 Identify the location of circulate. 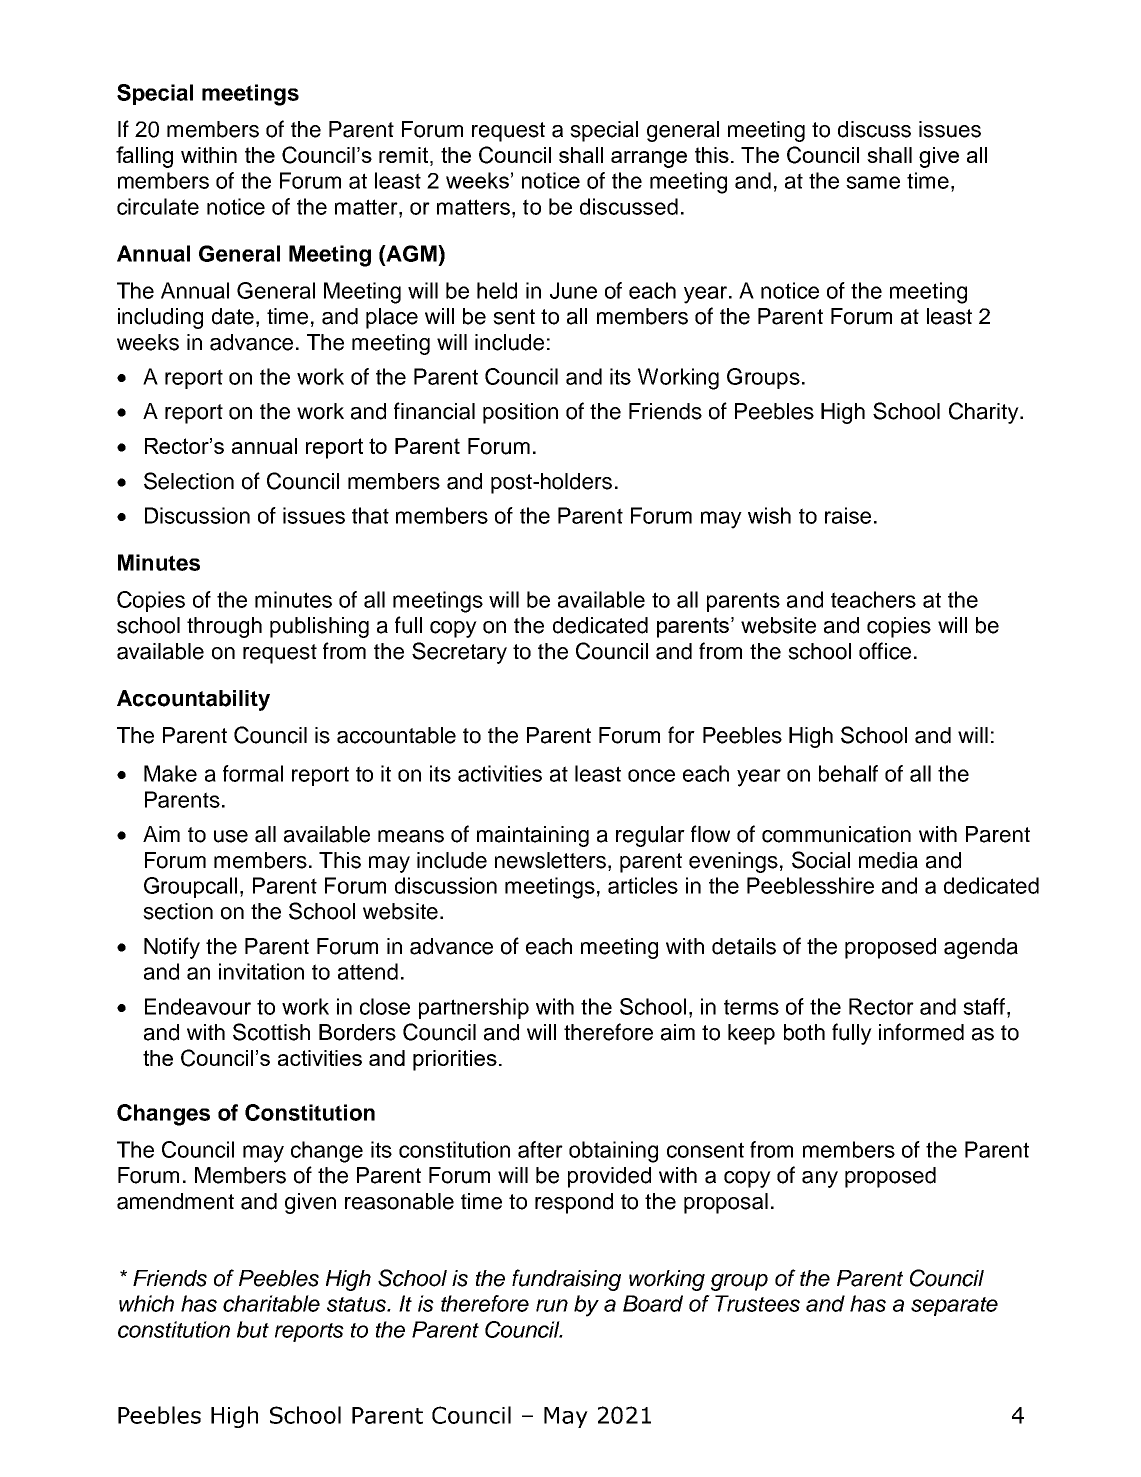
(158, 206).
